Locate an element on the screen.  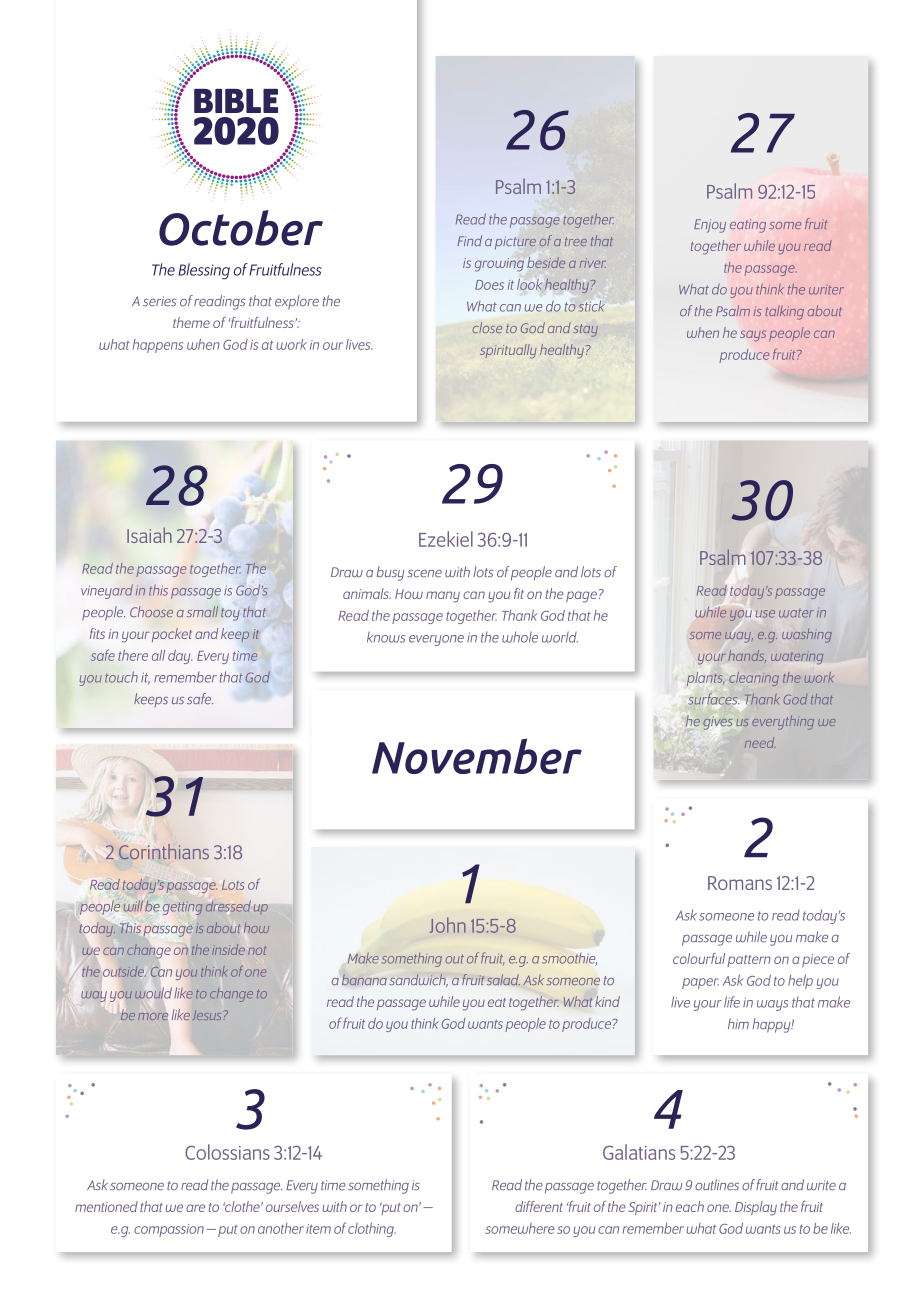
Blessing is located at coordinates (204, 271).
